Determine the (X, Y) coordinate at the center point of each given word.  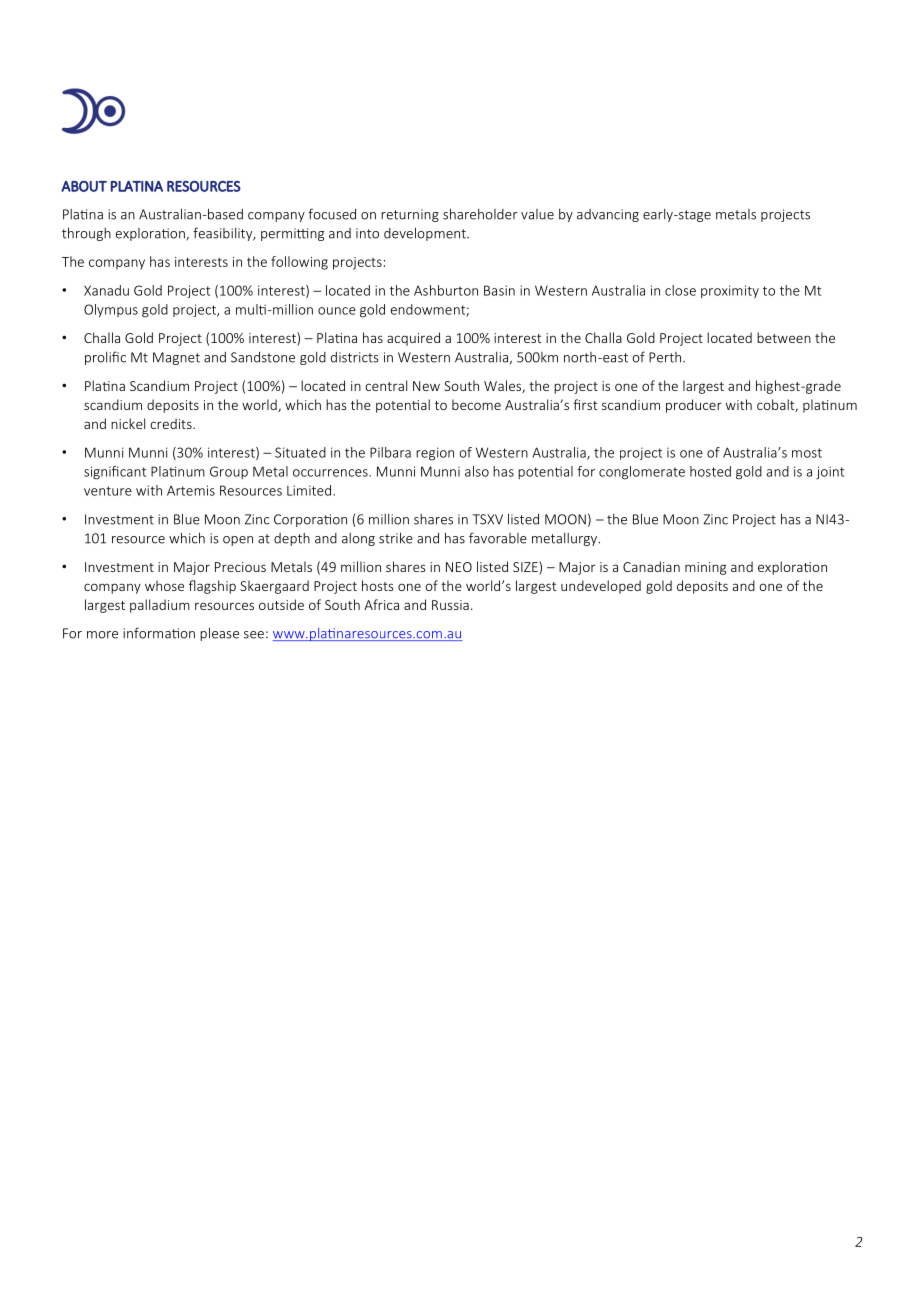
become (476, 404)
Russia (450, 605)
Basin (499, 290)
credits (172, 423)
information (159, 633)
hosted (710, 471)
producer (694, 406)
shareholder (480, 214)
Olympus (111, 311)
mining (705, 568)
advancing (608, 215)
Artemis (191, 490)
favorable (498, 538)
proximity (730, 291)
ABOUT (84, 186)
